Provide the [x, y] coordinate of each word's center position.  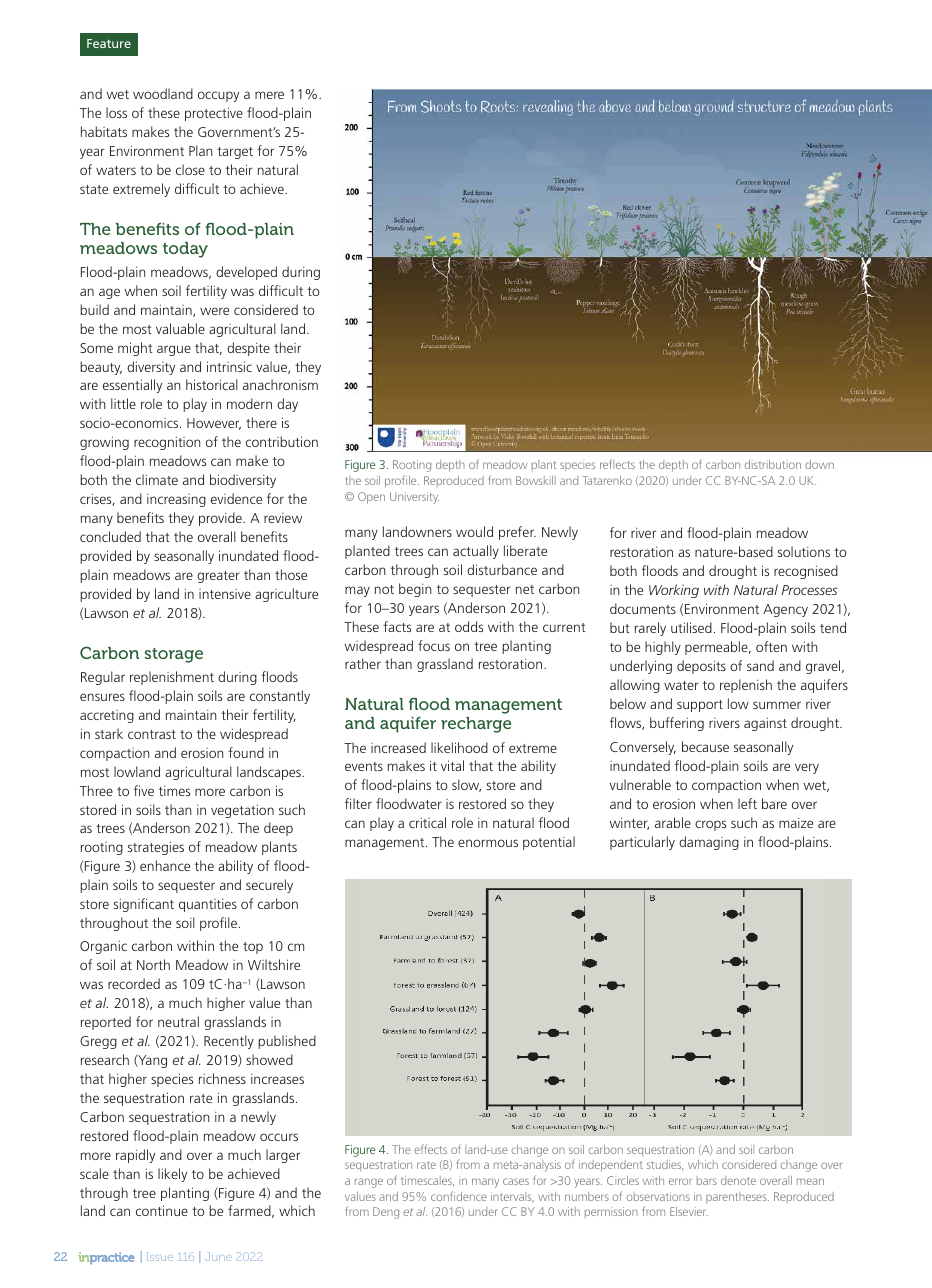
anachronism [280, 384]
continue [162, 1210]
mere [269, 95]
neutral [178, 1021]
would [474, 531]
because [705, 746]
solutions [804, 551]
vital [452, 765]
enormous [488, 843]
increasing [176, 500]
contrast [152, 734]
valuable [180, 328]
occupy [218, 96]
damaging [709, 843]
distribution [773, 464]
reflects [617, 464]
